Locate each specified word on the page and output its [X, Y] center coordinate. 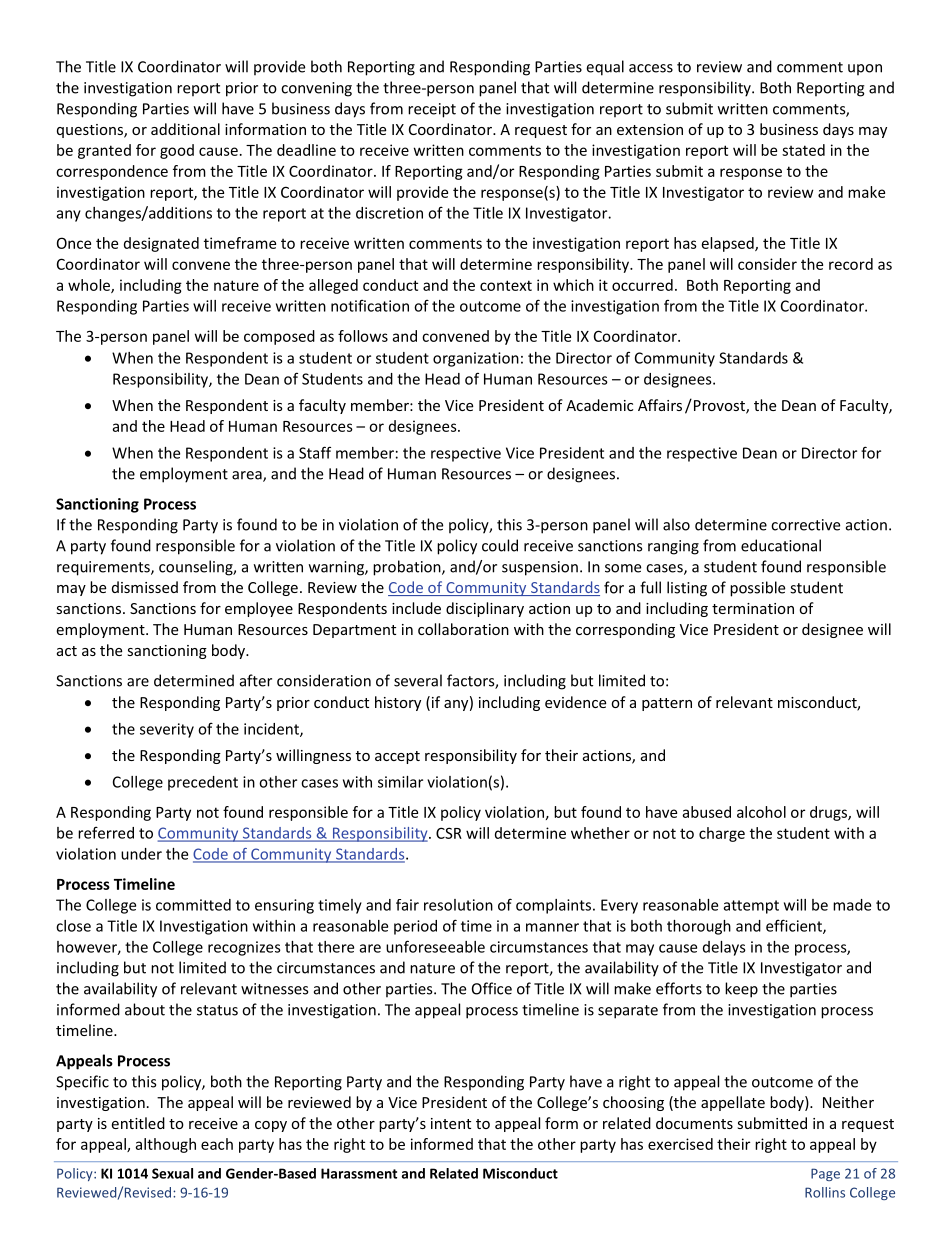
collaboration [463, 629]
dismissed [145, 587]
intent [451, 1123]
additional [185, 129]
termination [753, 608]
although [165, 1145]
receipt [432, 110]
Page [825, 1174]
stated [803, 150]
